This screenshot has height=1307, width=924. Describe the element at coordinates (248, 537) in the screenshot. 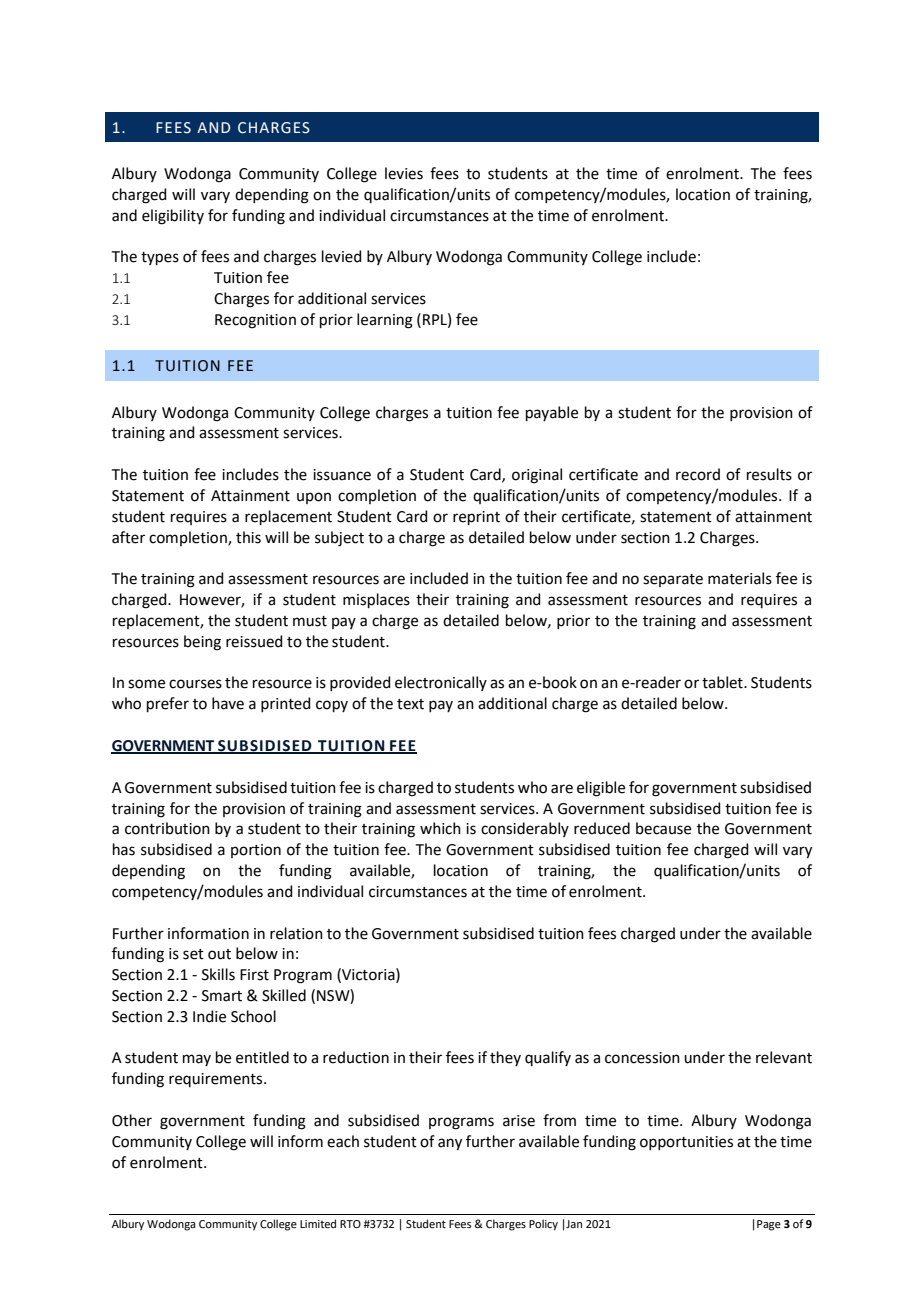

I see `this` at that location.
